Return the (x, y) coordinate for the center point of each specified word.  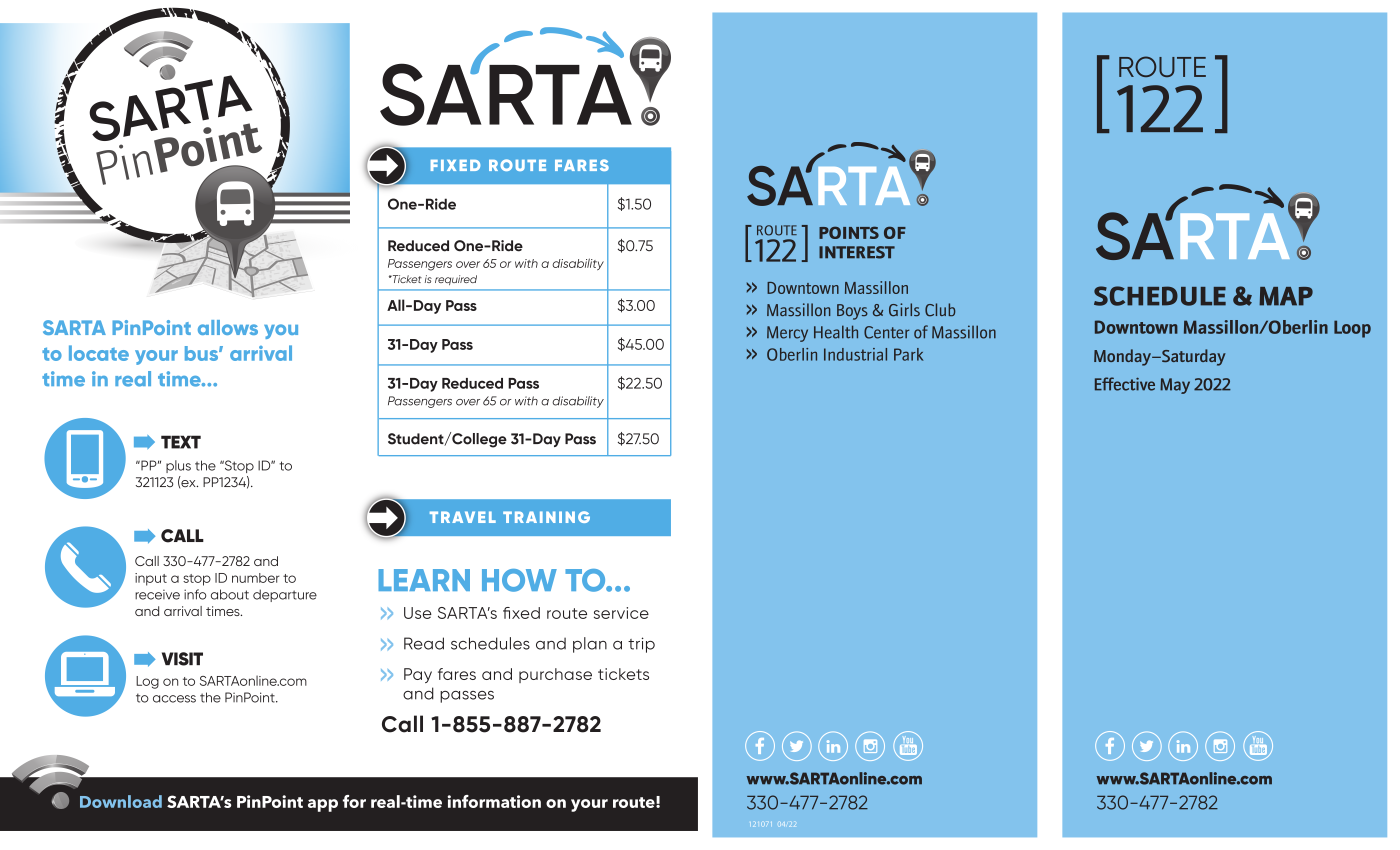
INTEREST (857, 252)
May (1175, 386)
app (323, 805)
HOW (519, 580)
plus (178, 466)
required (456, 280)
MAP (1286, 296)
